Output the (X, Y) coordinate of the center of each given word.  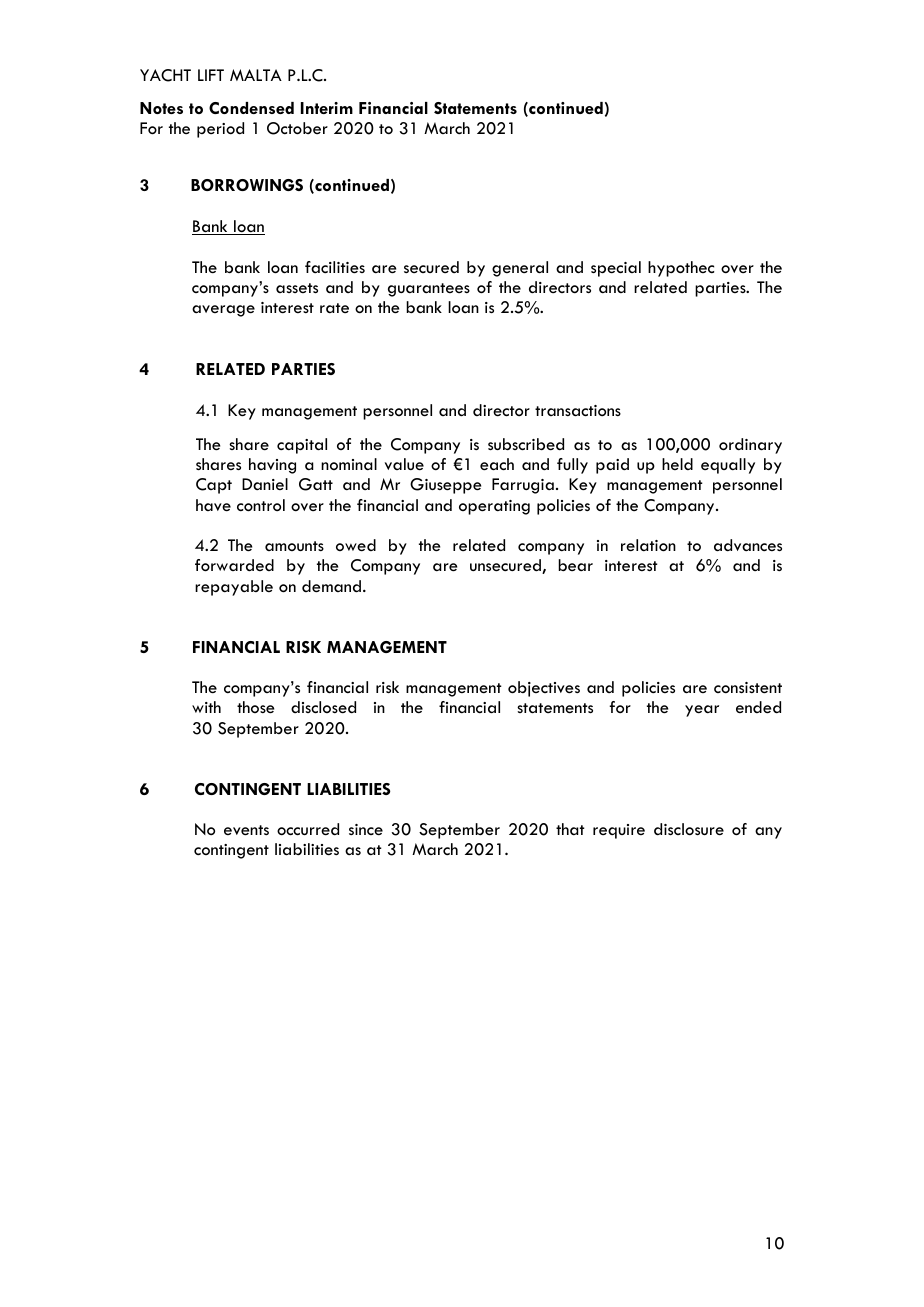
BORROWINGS (247, 185)
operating (494, 507)
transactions (578, 411)
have (213, 505)
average (223, 311)
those (255, 707)
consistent (748, 688)
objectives (544, 689)
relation (648, 545)
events (246, 830)
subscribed (526, 444)
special (616, 269)
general (520, 269)
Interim (327, 108)
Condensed (251, 108)
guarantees (429, 290)
